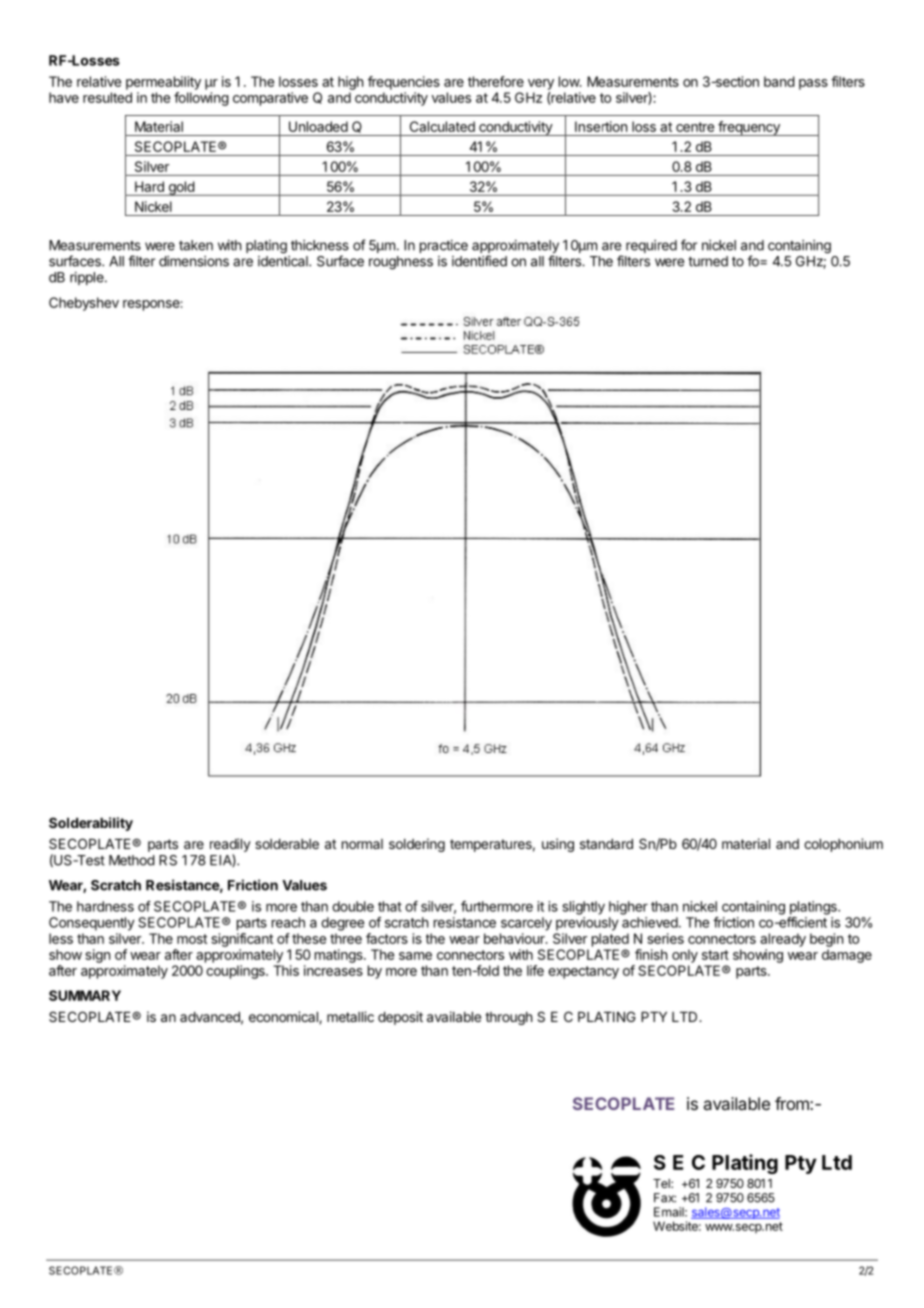 The height and width of the image is (1308, 924). What do you see at coordinates (163, 83) in the image?
I see `permeability` at bounding box center [163, 83].
